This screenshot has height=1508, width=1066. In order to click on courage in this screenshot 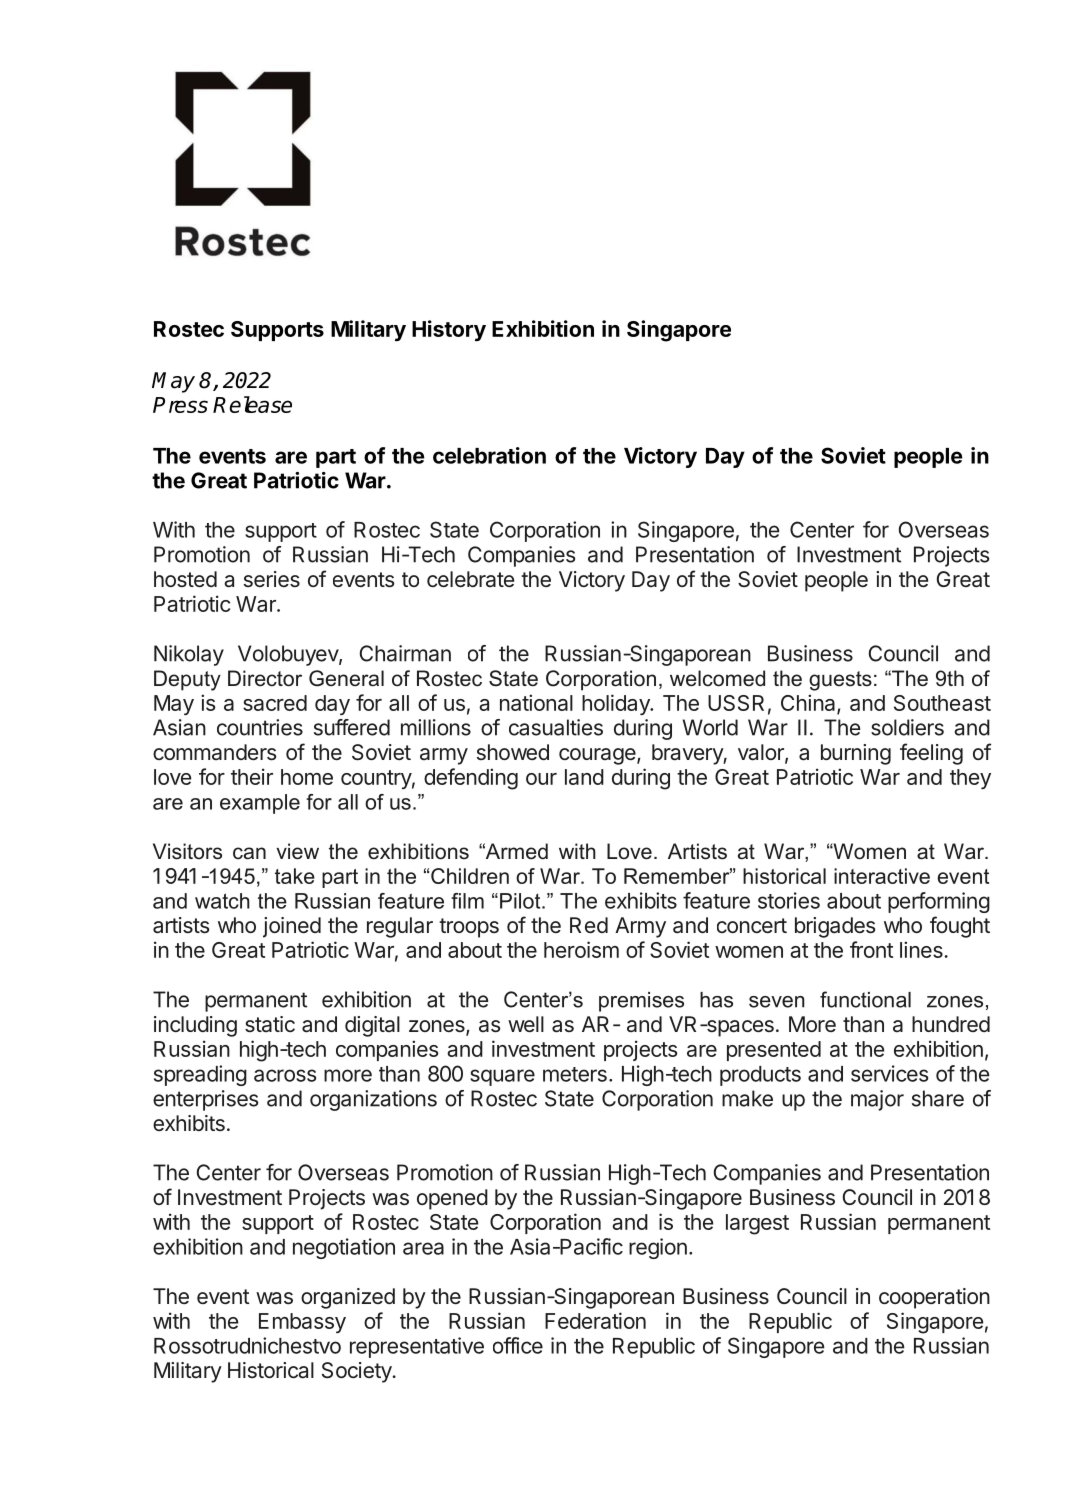, I will do `click(598, 756)`.
